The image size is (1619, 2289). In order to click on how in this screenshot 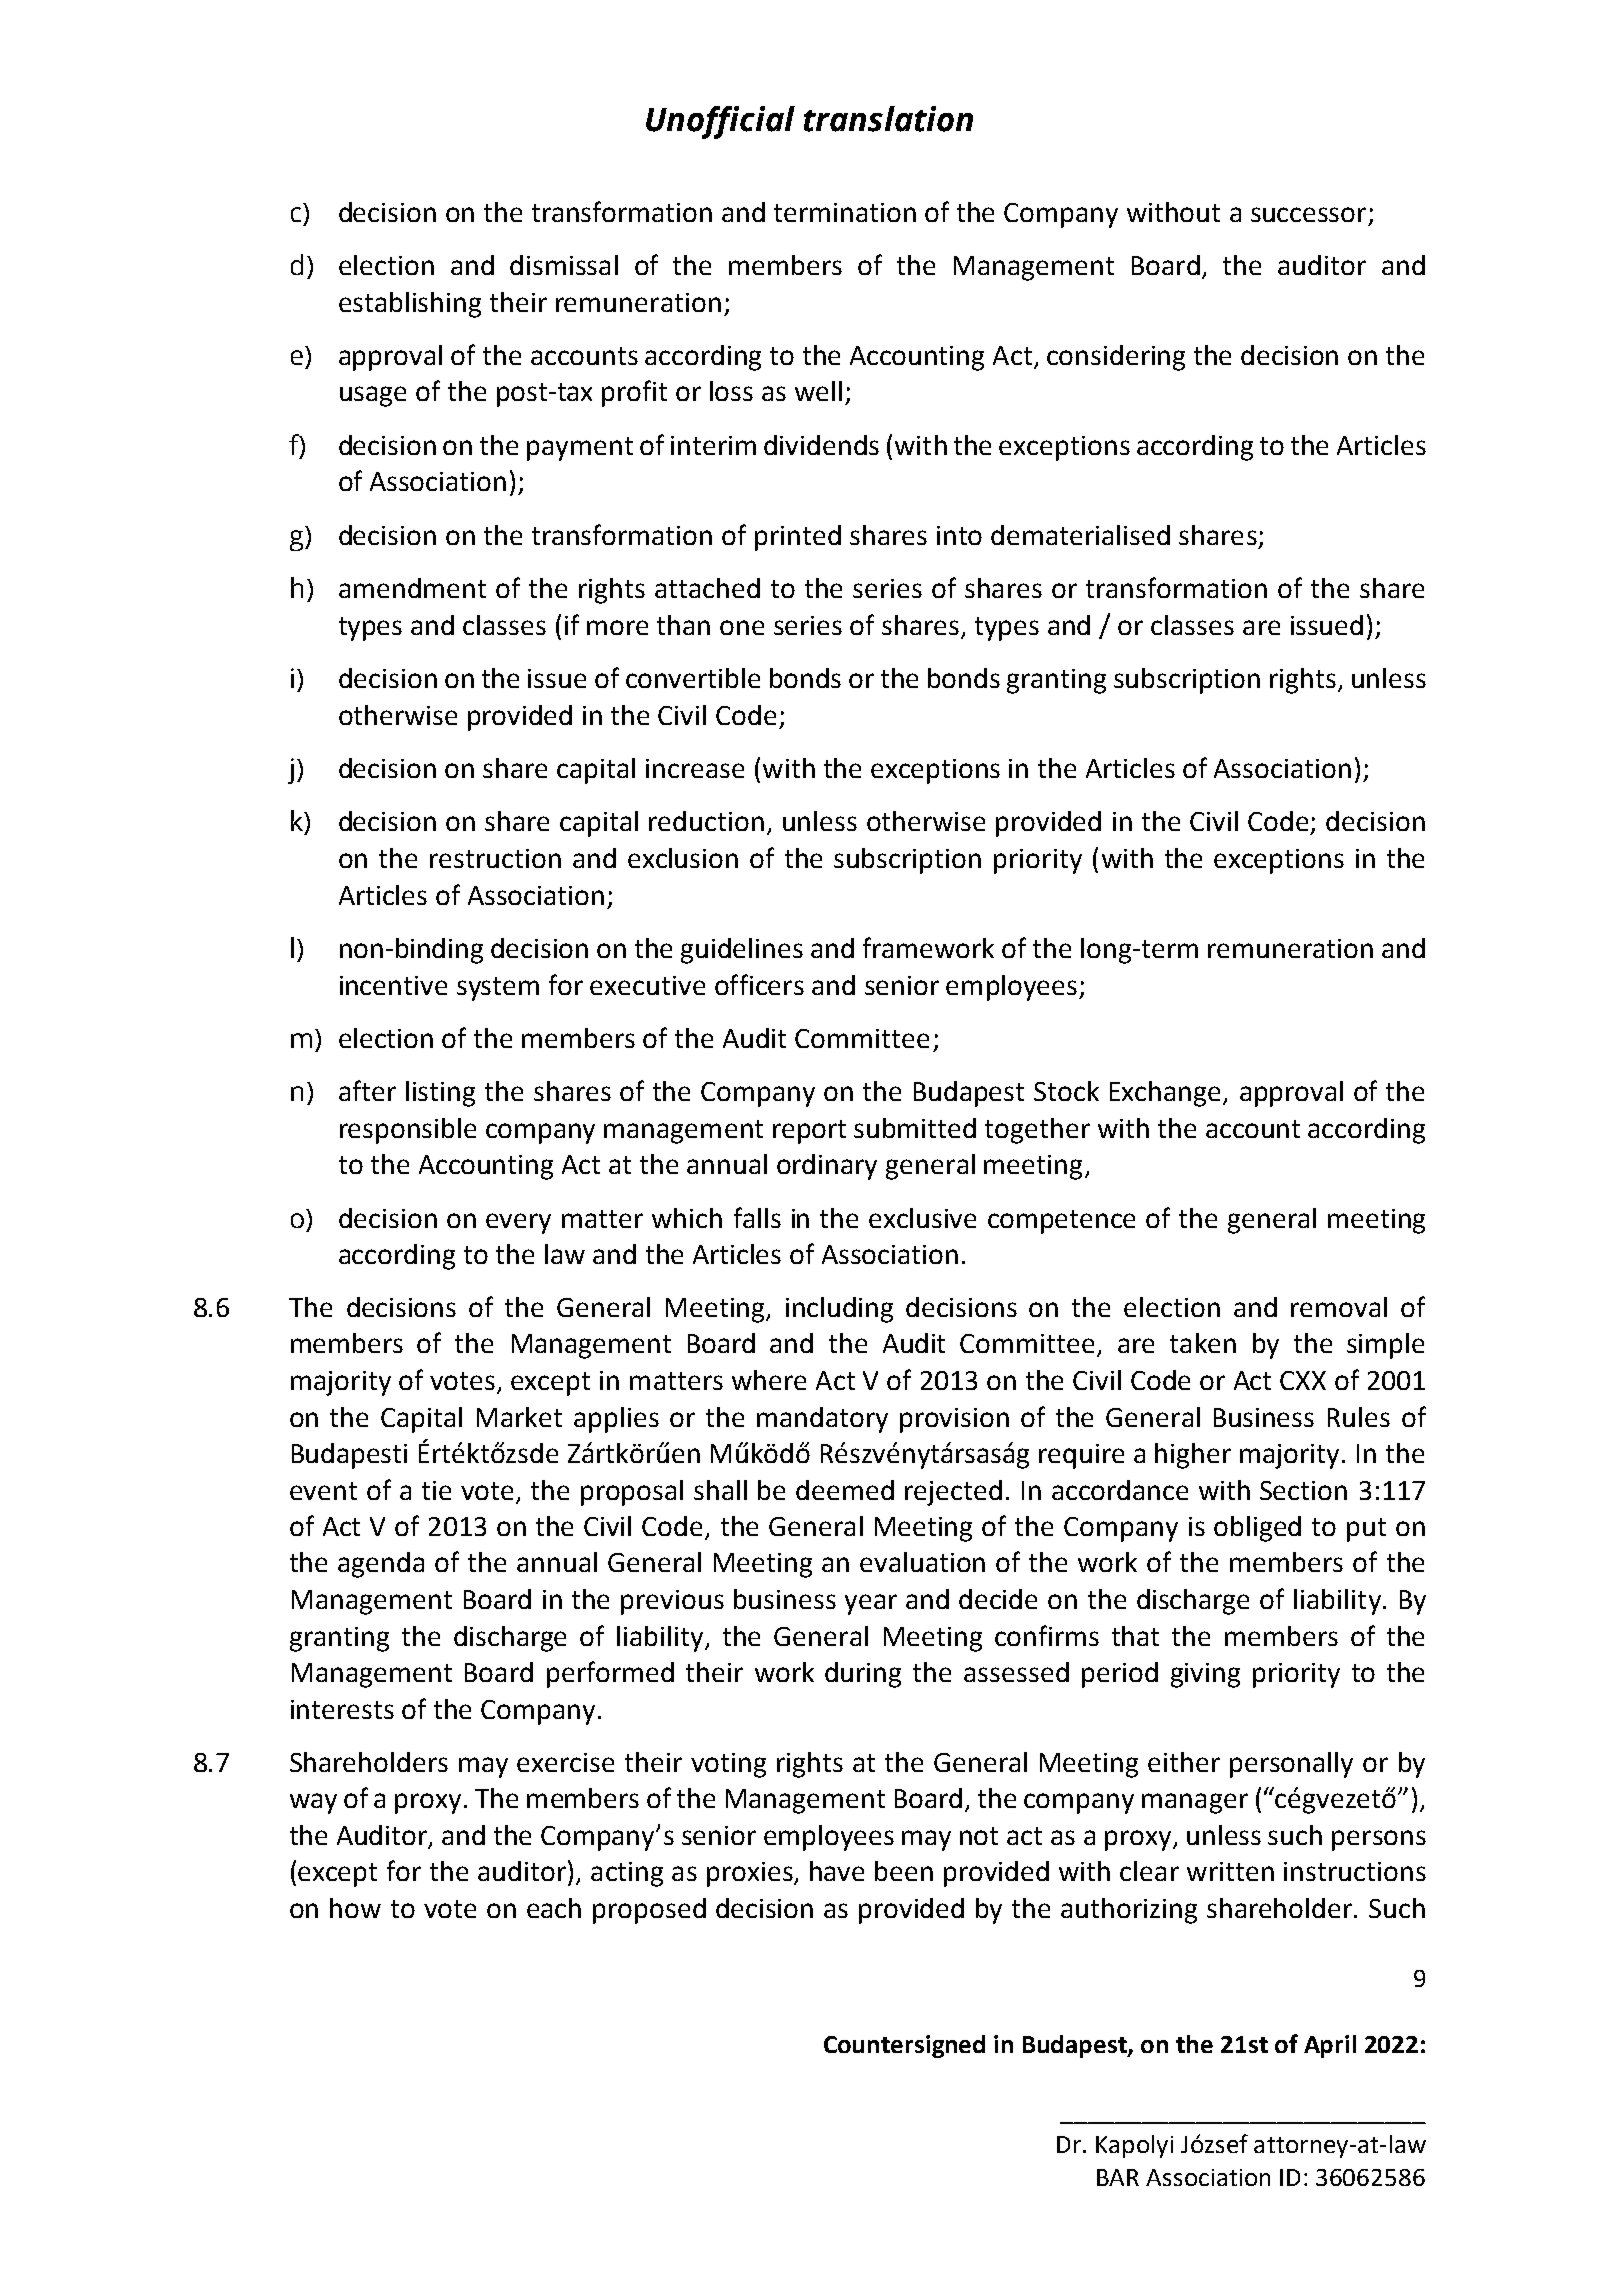, I will do `click(355, 1908)`.
